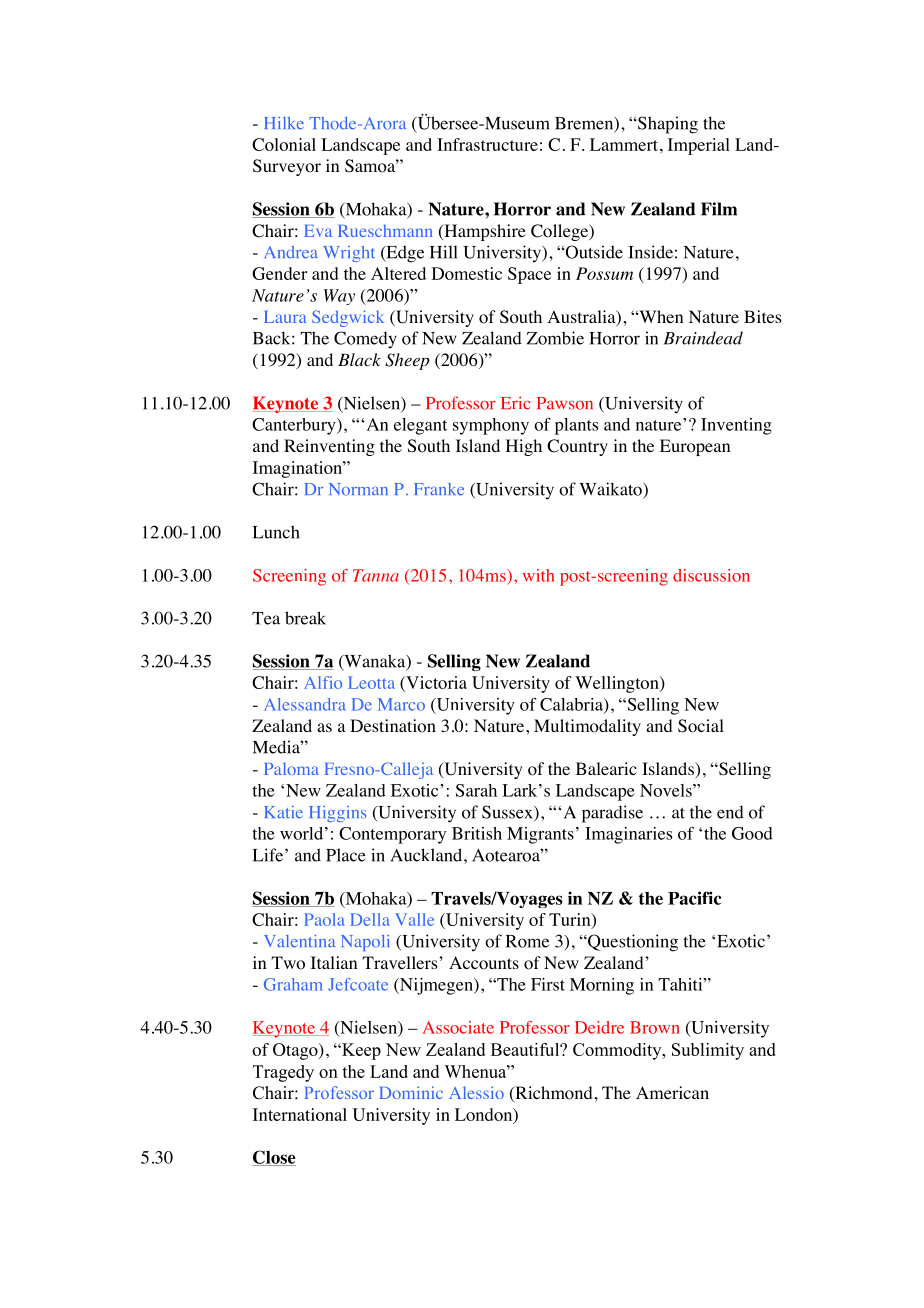 Image resolution: width=924 pixels, height=1308 pixels. I want to click on High, so click(524, 447).
